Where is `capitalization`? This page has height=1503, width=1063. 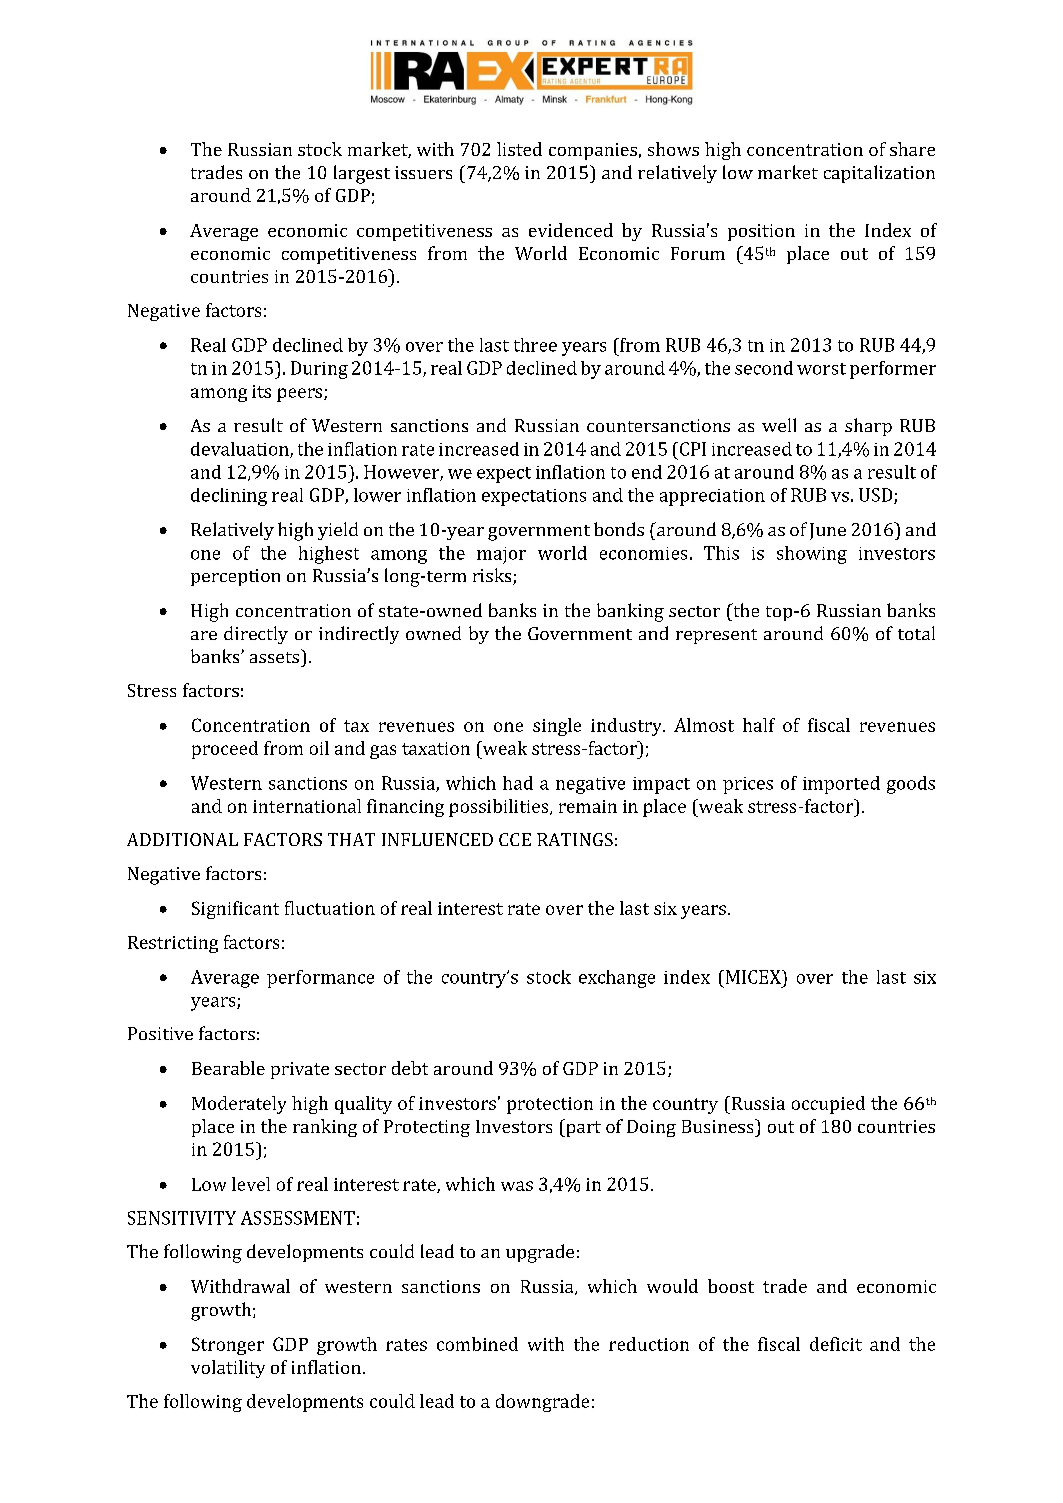
capitalization is located at coordinates (879, 174).
